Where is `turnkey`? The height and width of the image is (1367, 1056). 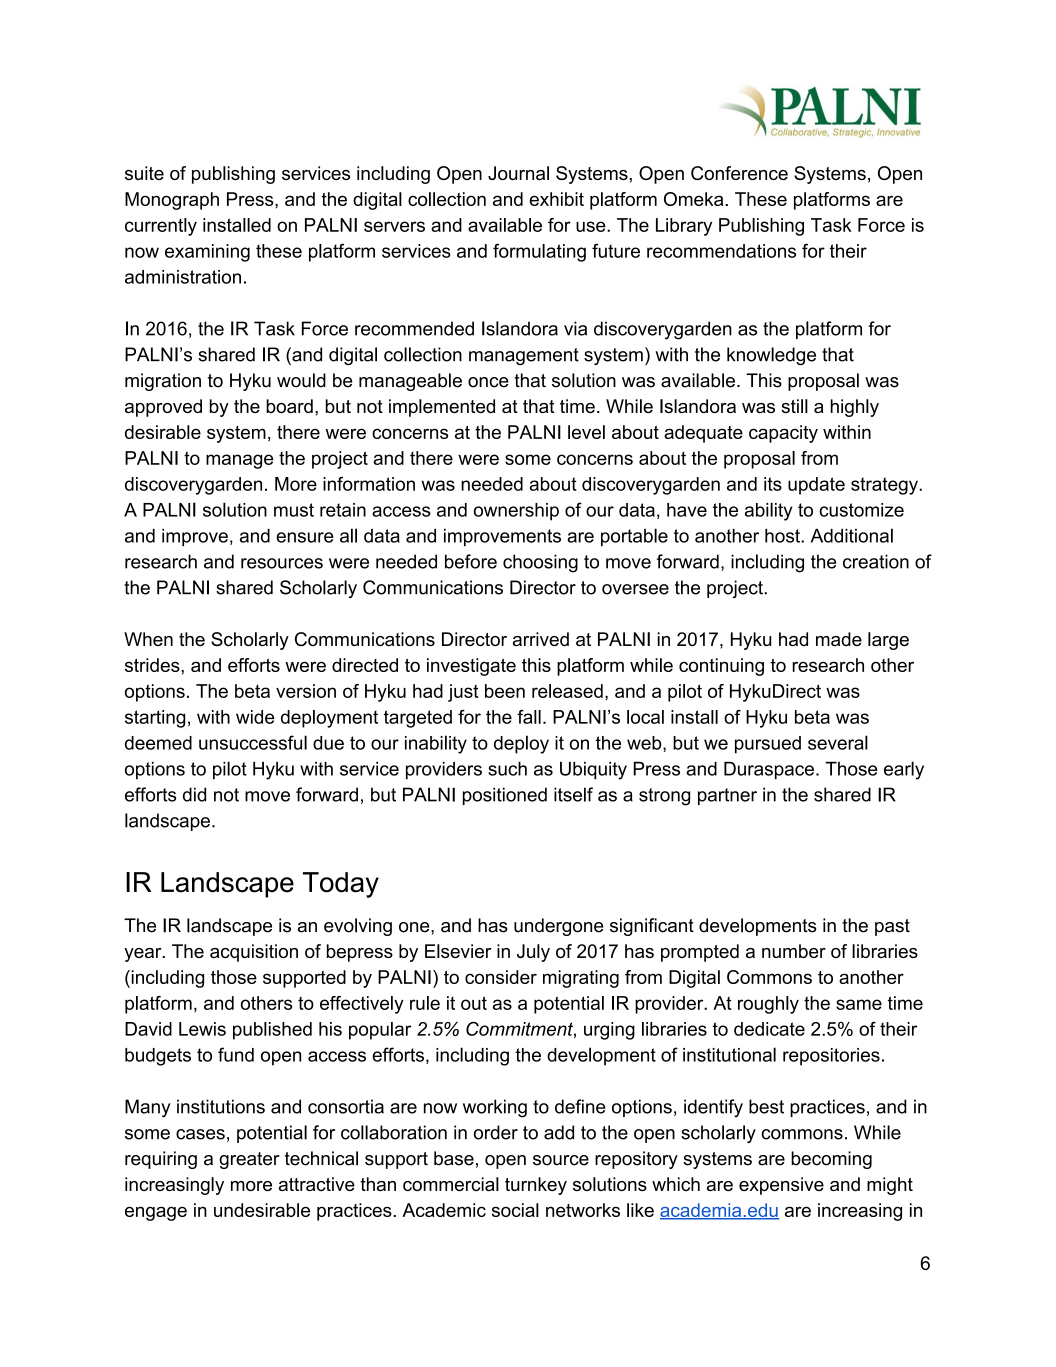
turnkey is located at coordinates (536, 1186).
